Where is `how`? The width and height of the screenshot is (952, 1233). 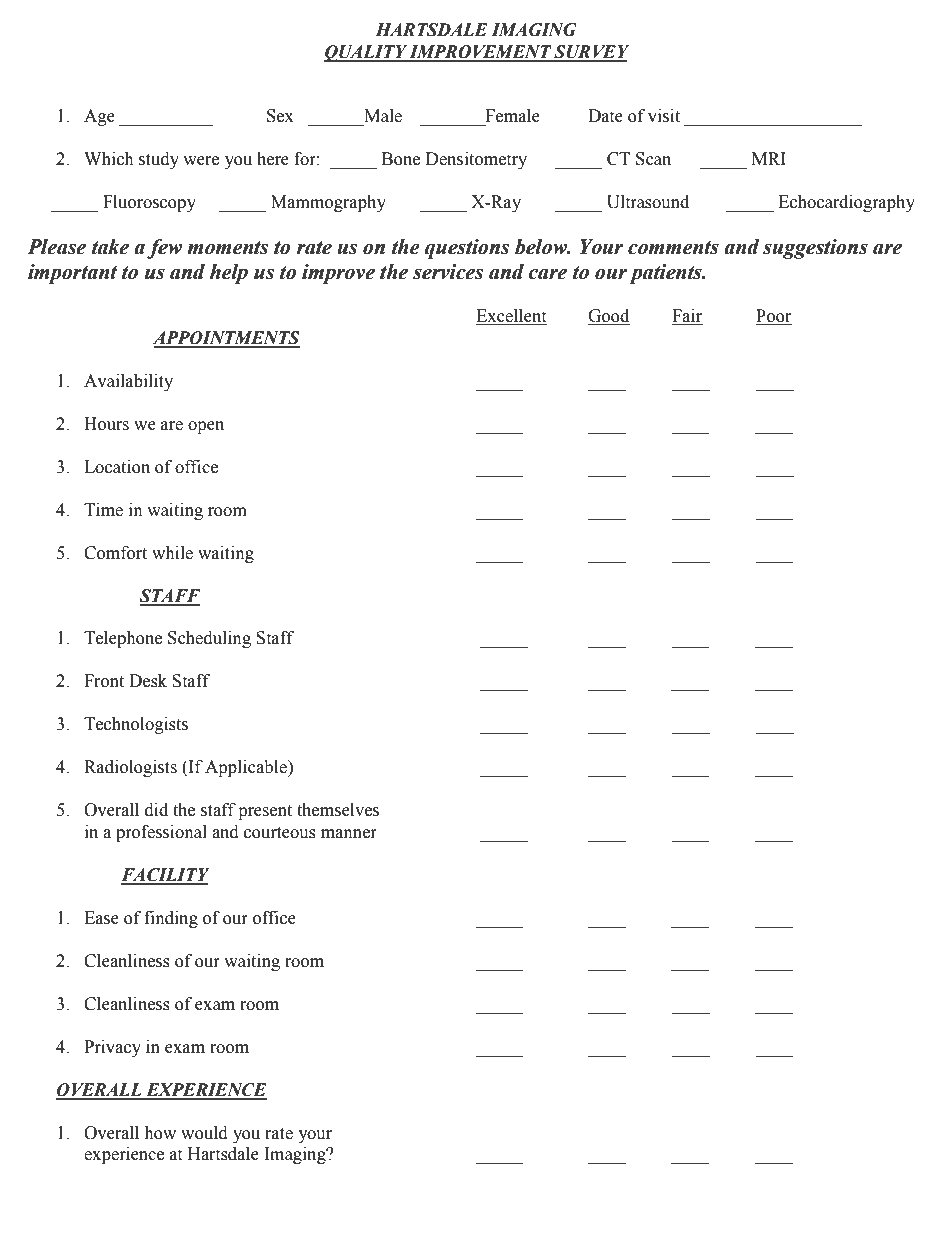
how is located at coordinates (160, 1133).
